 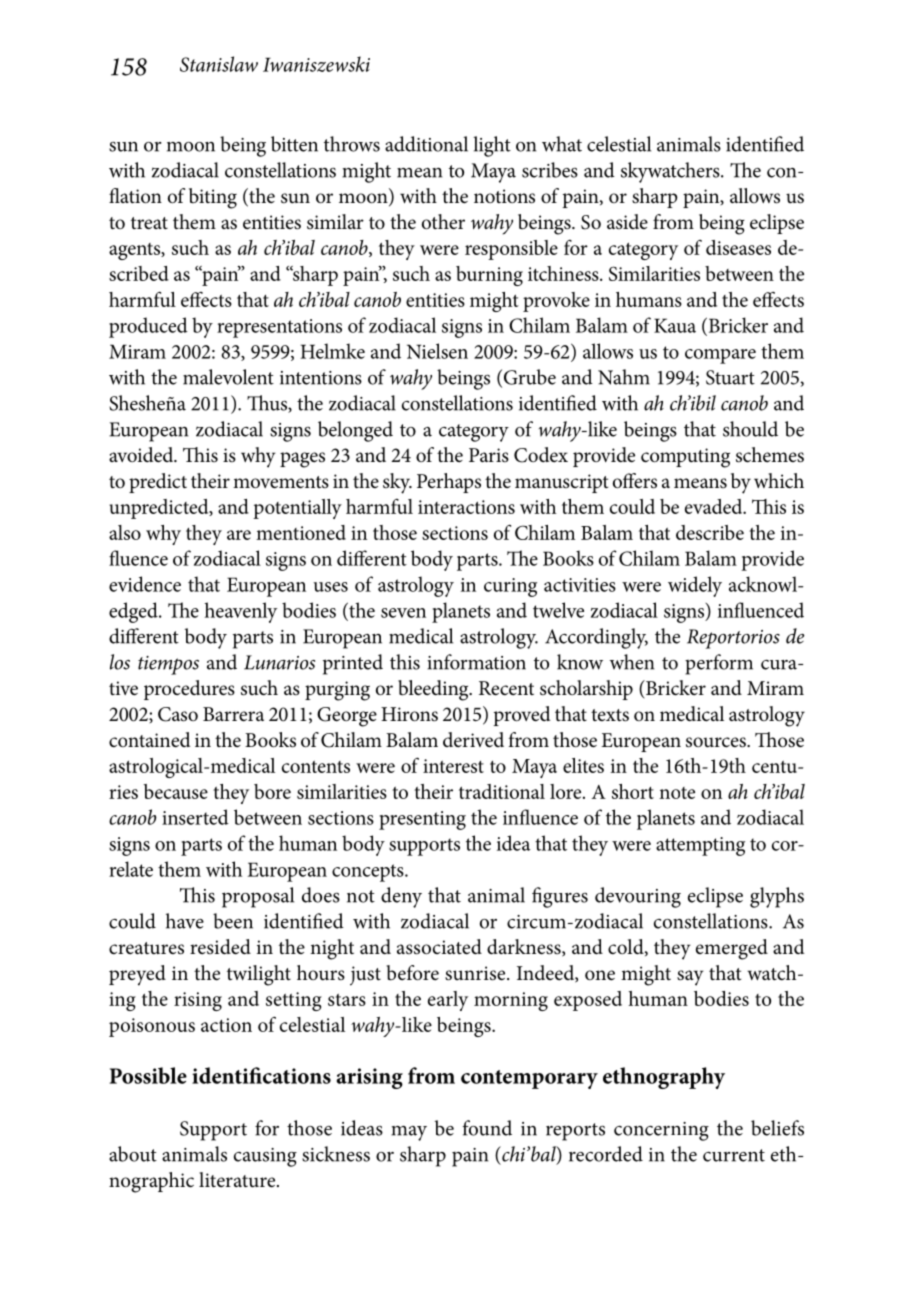 What do you see at coordinates (487, 1128) in the page?
I see `found` at bounding box center [487, 1128].
